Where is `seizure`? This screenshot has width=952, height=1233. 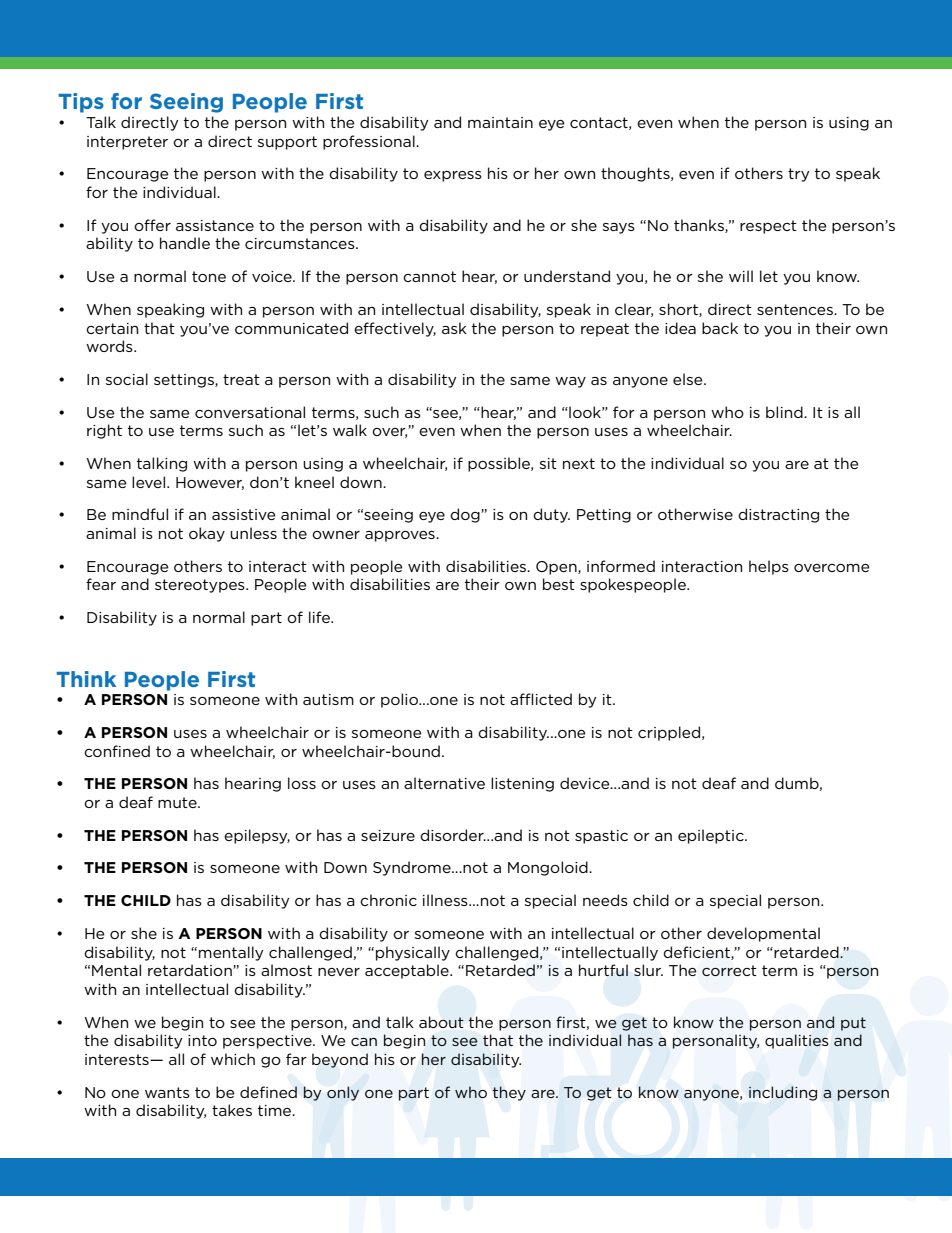 seizure is located at coordinates (388, 835).
